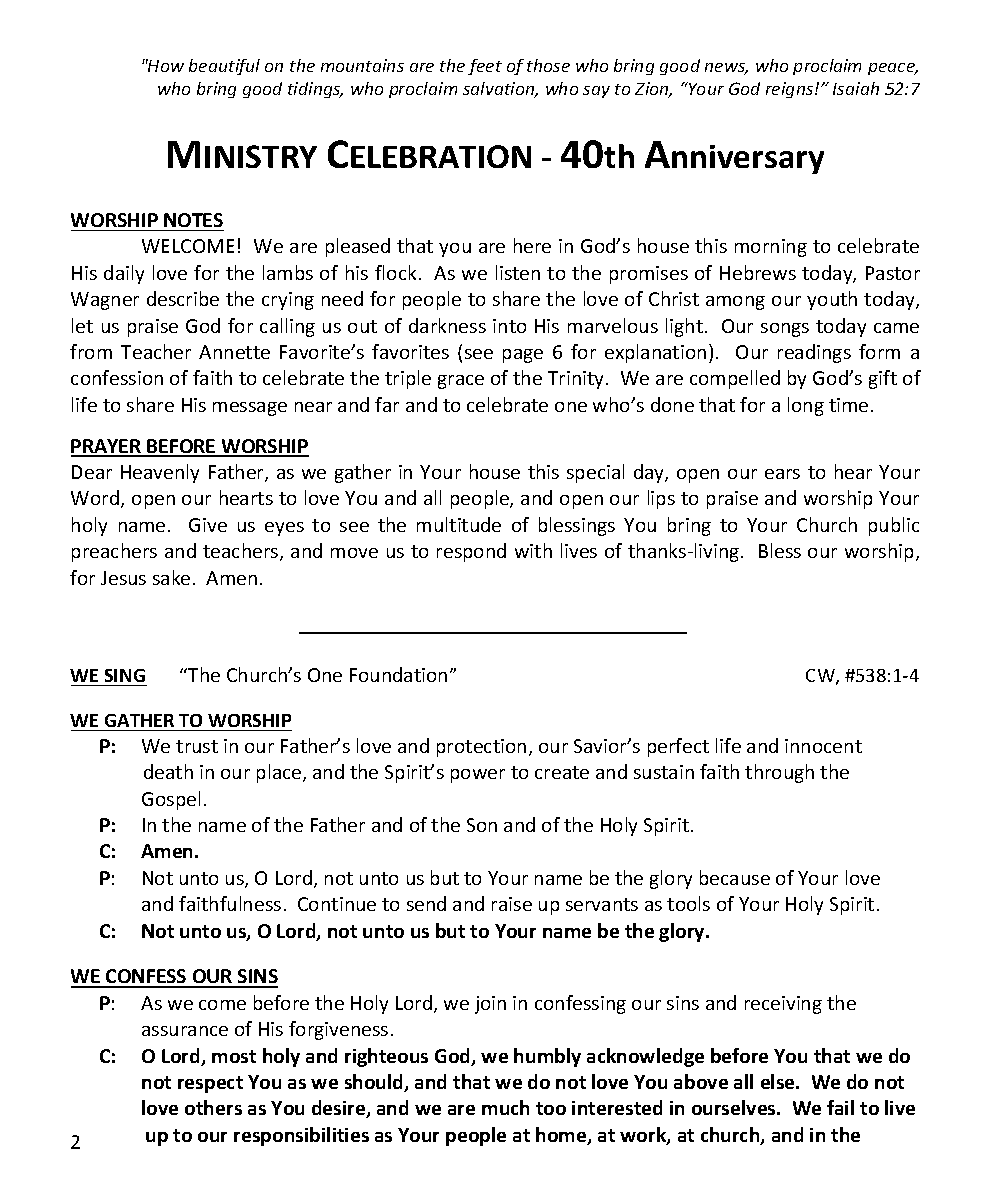 The height and width of the screenshot is (1204, 991). What do you see at coordinates (478, 776) in the screenshot?
I see `power` at bounding box center [478, 776].
